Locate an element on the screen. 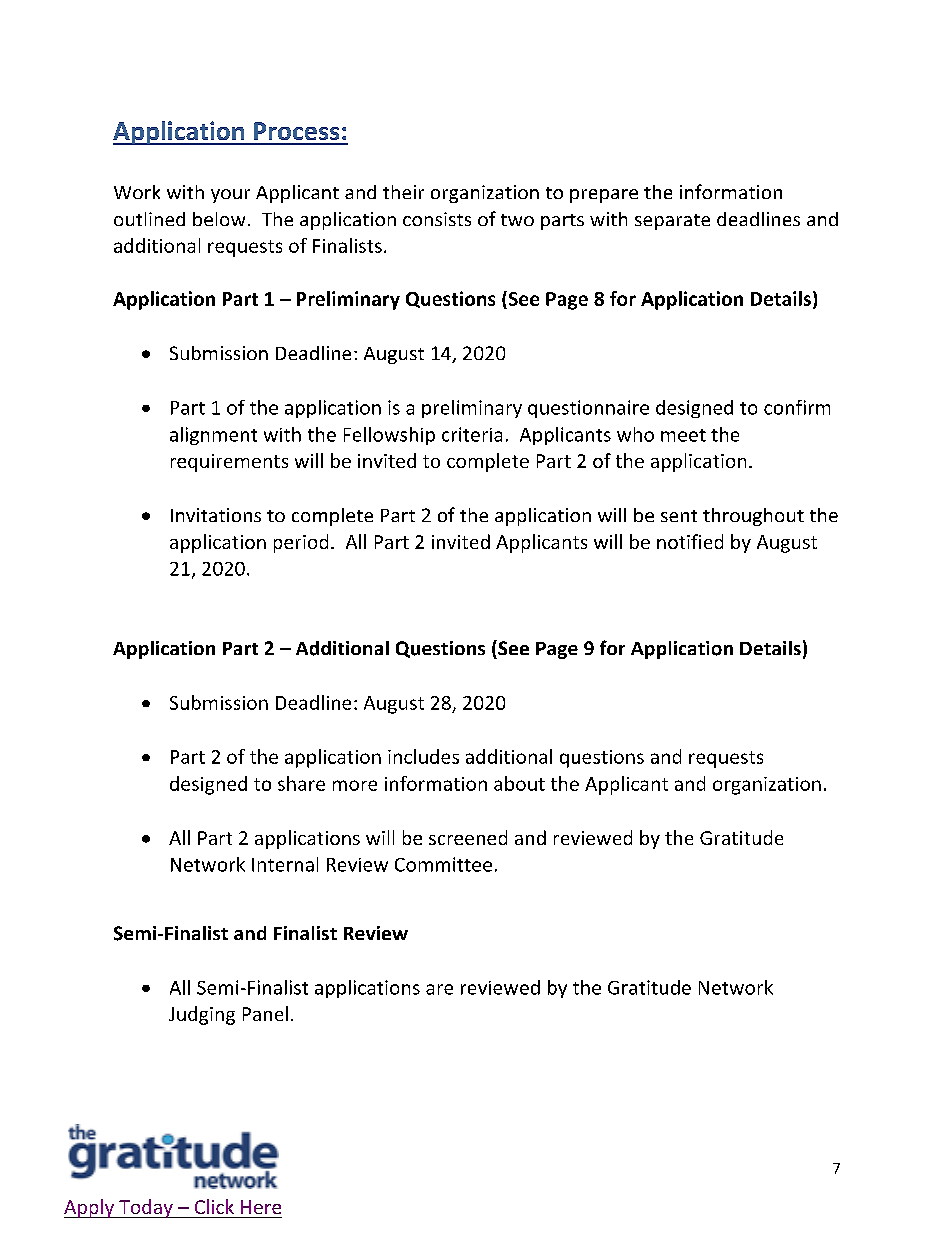  alignment is located at coordinates (213, 436).
